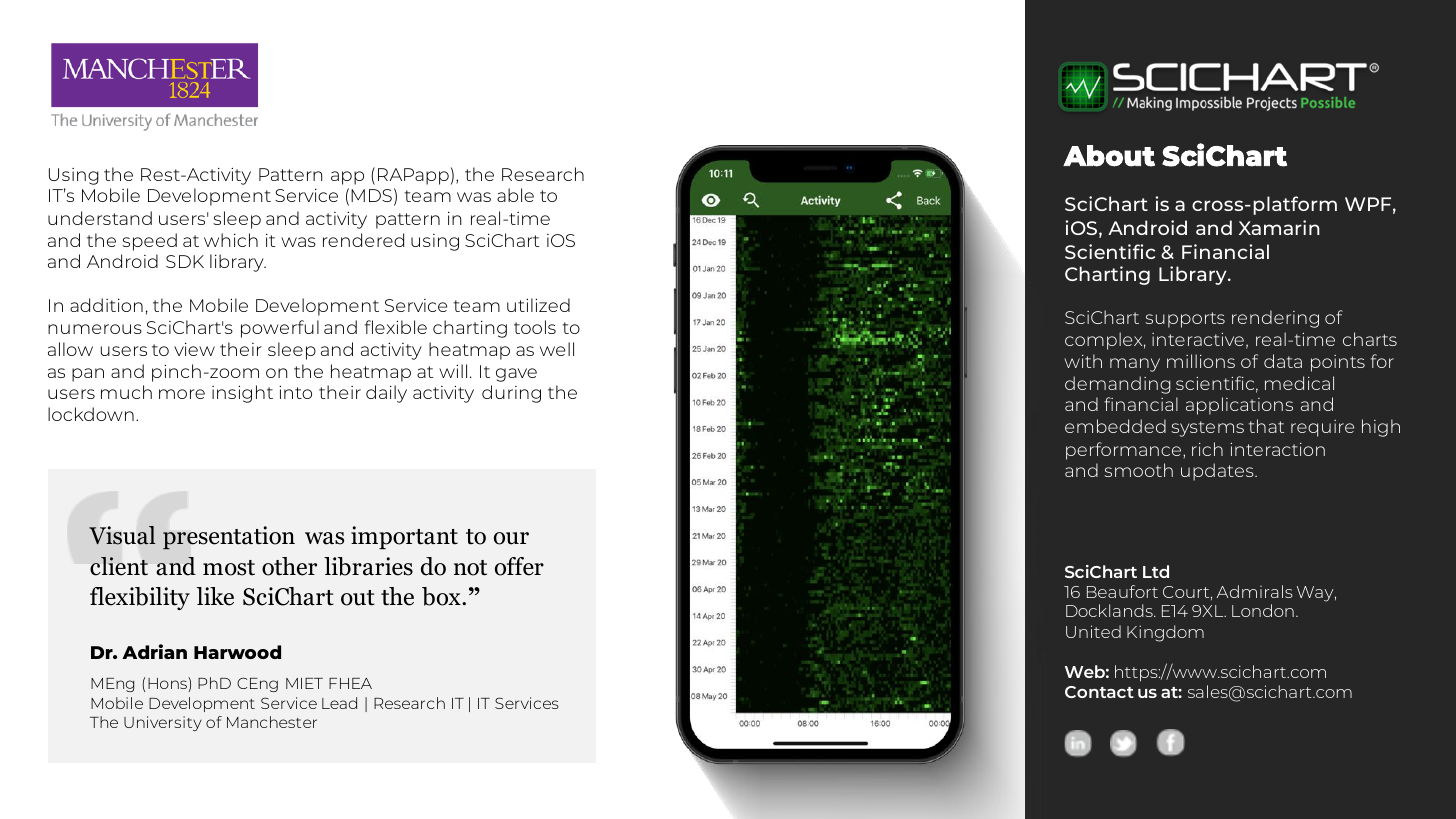 This screenshot has width=1456, height=819. What do you see at coordinates (519, 566) in the screenshot?
I see `offer` at bounding box center [519, 566].
